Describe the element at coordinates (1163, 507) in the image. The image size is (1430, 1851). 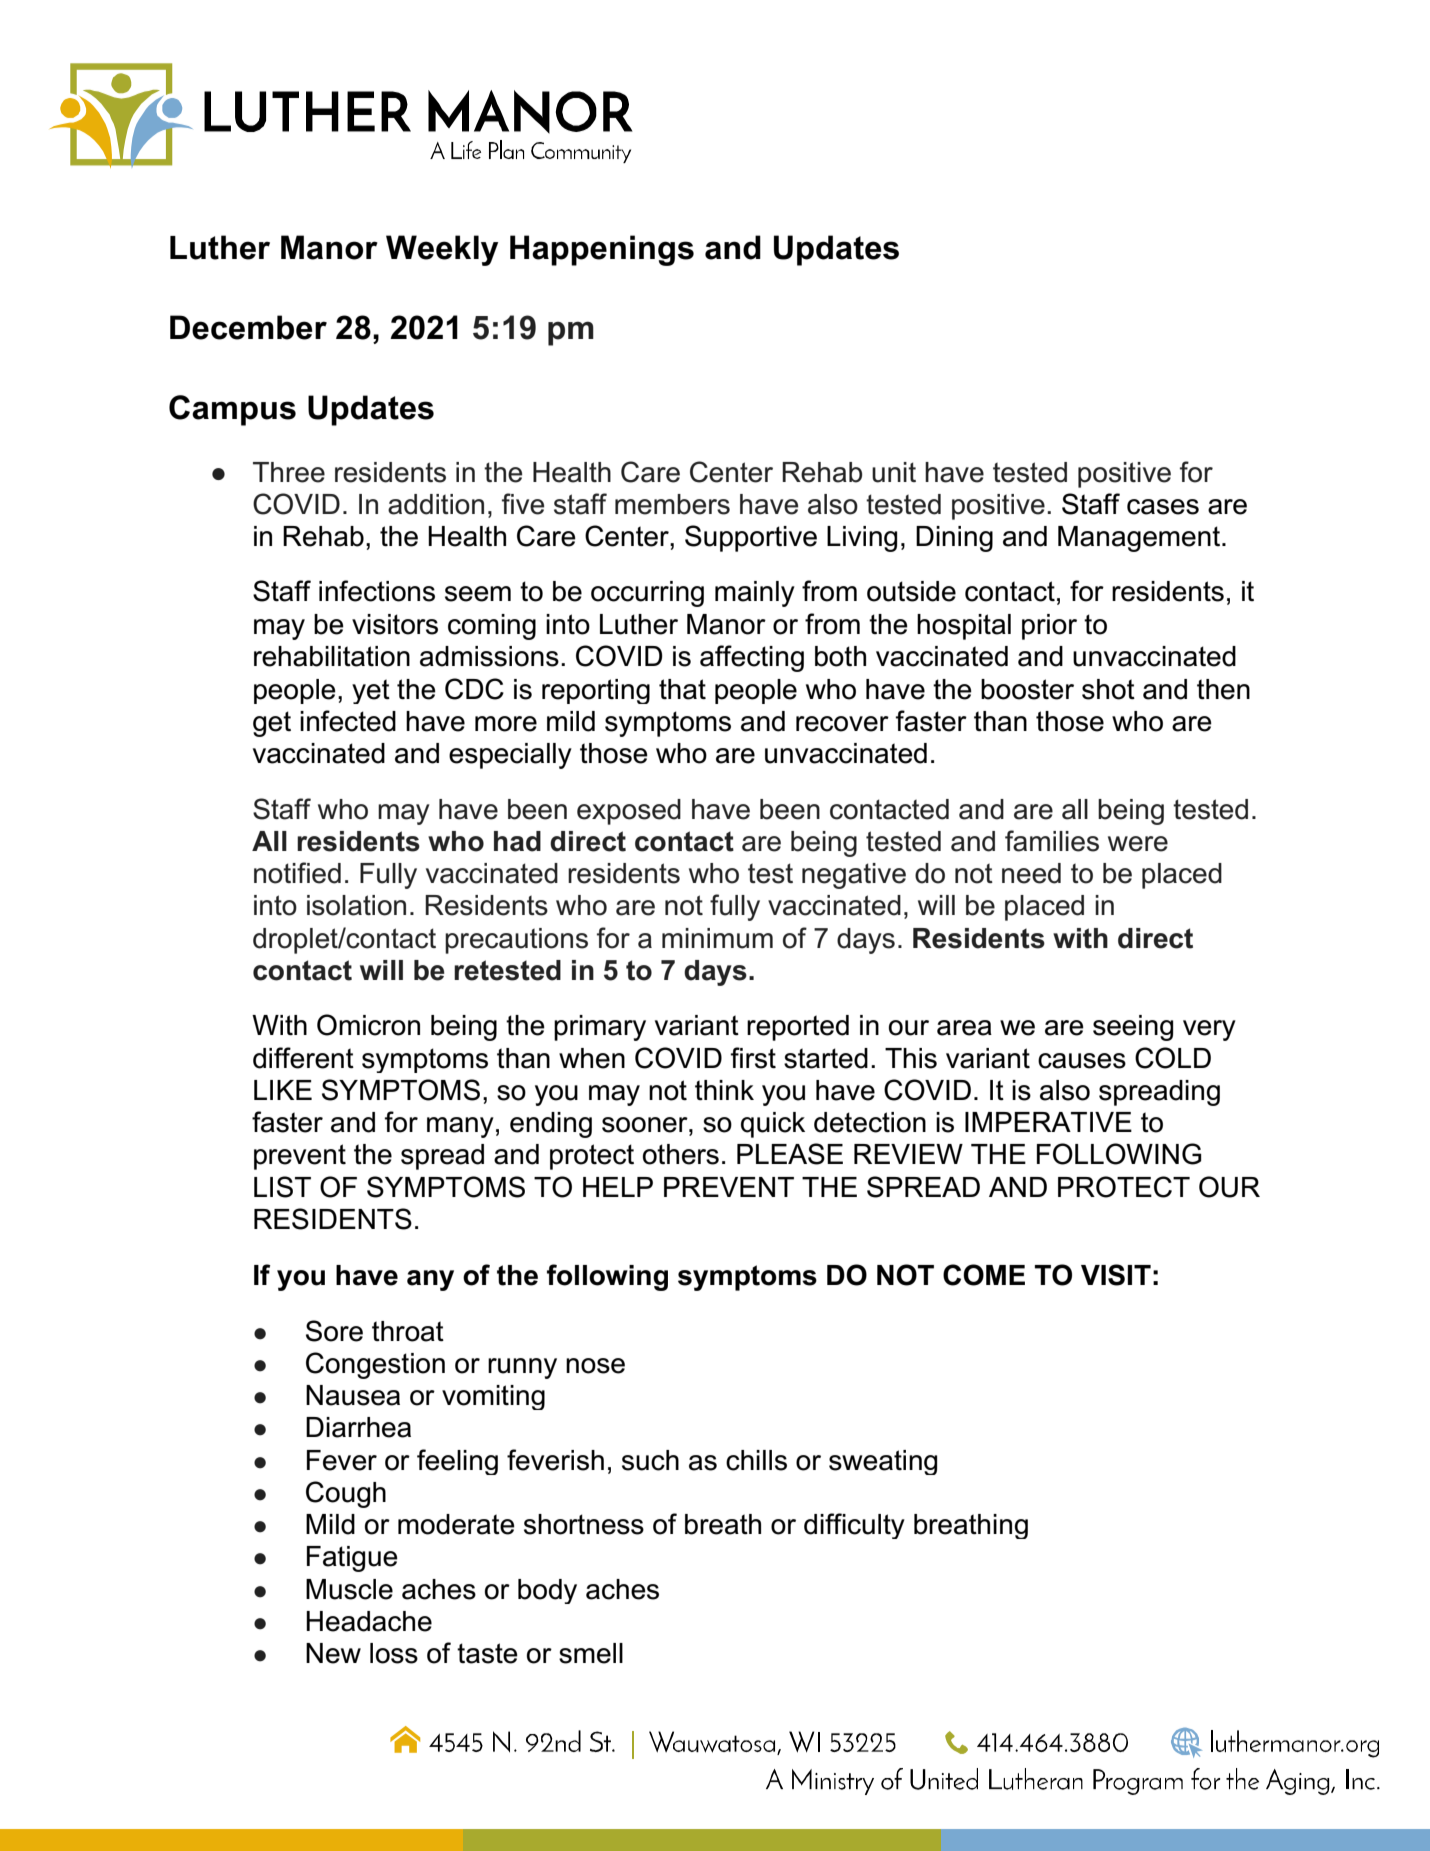
I see `cases` at that location.
